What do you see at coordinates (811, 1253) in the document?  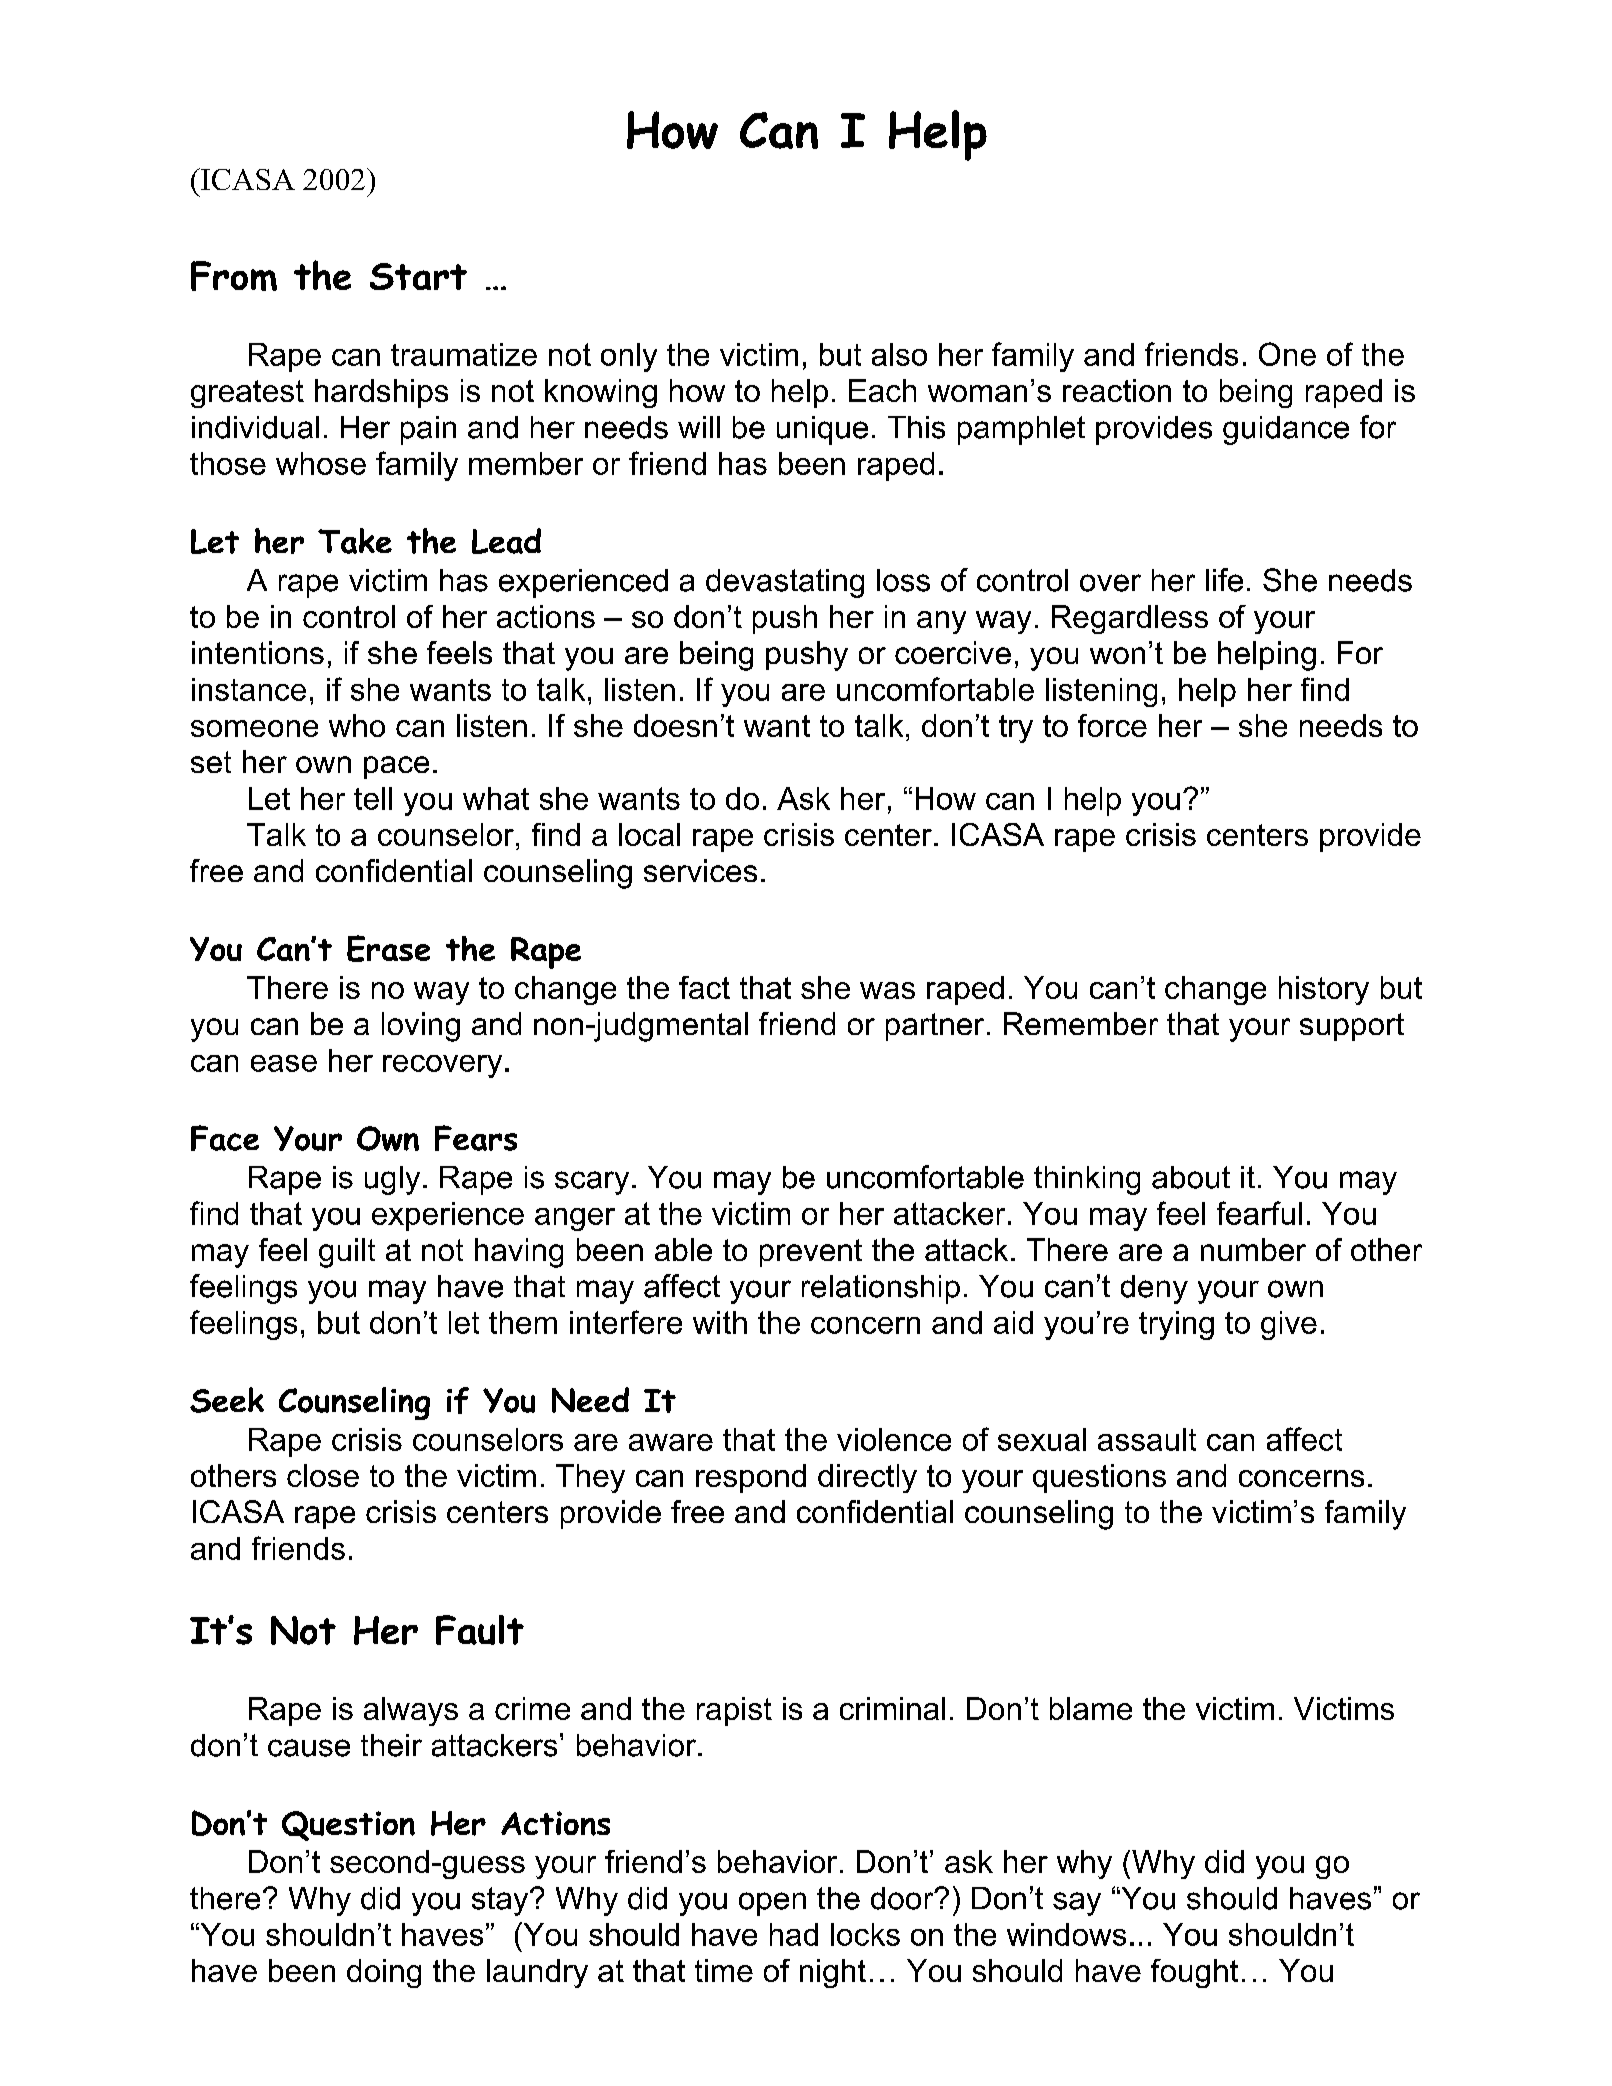 I see `prevent` at bounding box center [811, 1253].
